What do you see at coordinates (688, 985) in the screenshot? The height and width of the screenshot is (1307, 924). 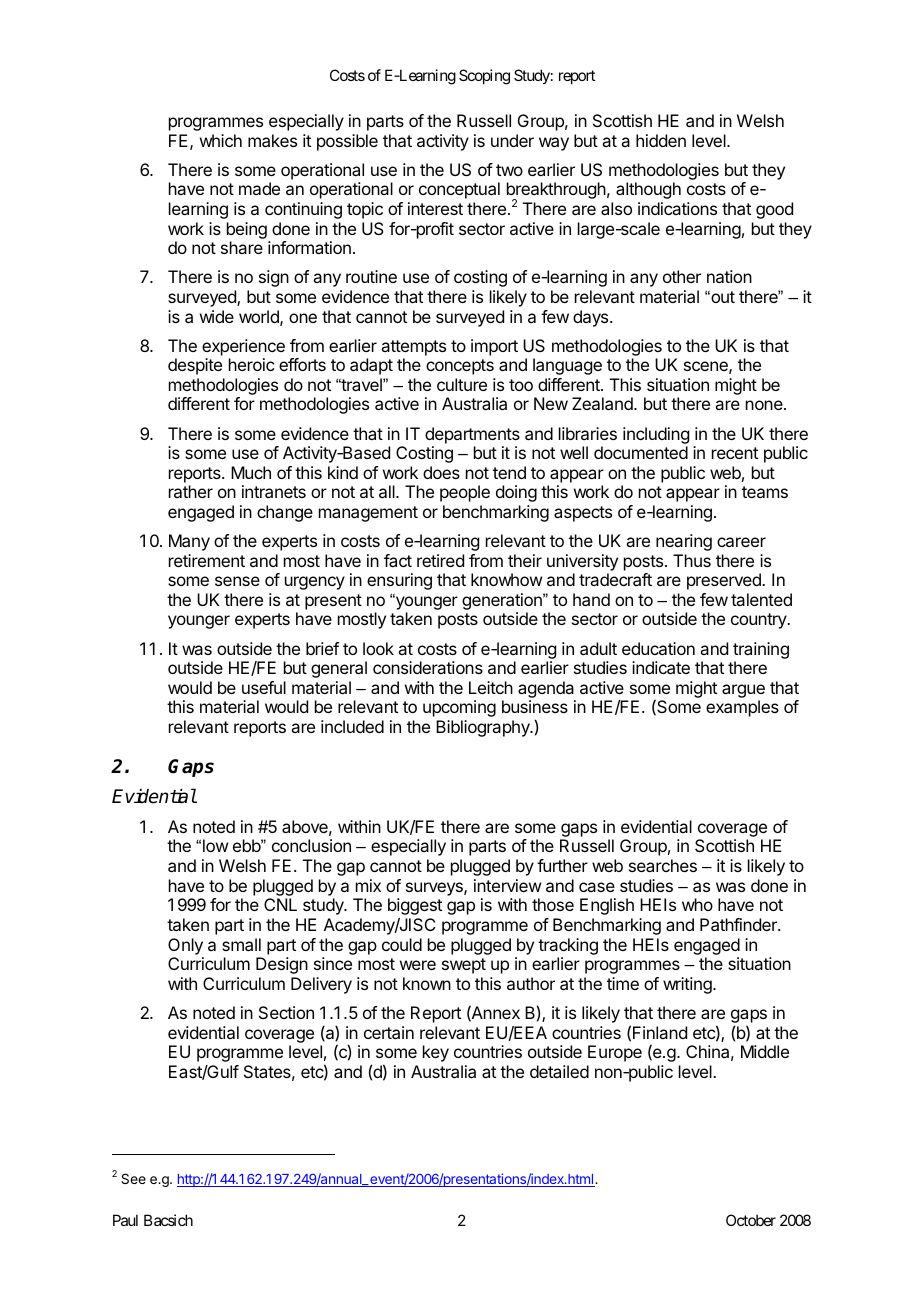 I see `writing` at bounding box center [688, 985].
